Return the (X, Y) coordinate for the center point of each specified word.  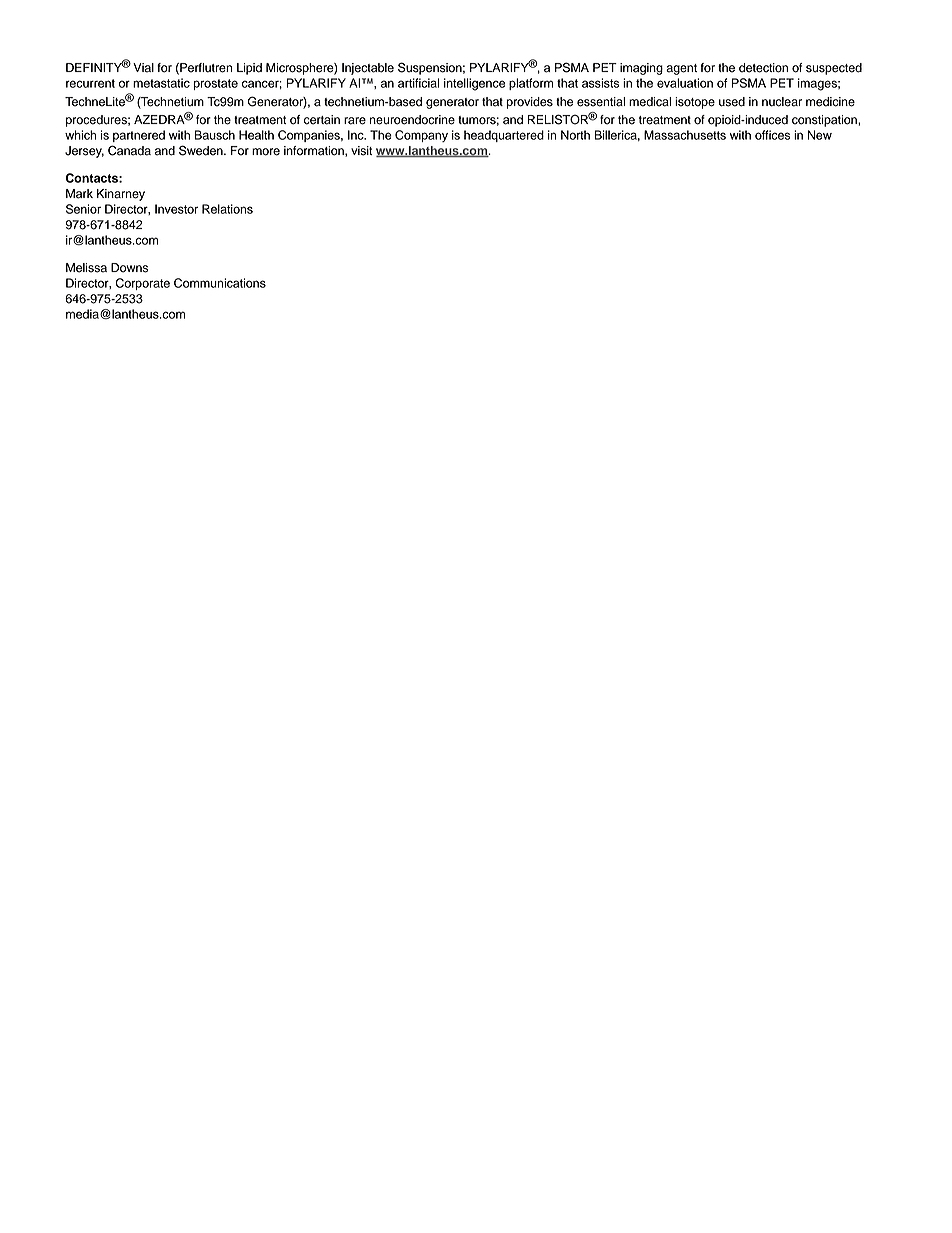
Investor (176, 209)
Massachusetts (685, 135)
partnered (139, 136)
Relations (227, 209)
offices (772, 135)
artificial (419, 83)
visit (361, 151)
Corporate (143, 284)
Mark (79, 194)
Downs (129, 268)
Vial (143, 68)
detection (763, 68)
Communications (220, 283)
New (820, 135)
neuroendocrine (412, 120)
